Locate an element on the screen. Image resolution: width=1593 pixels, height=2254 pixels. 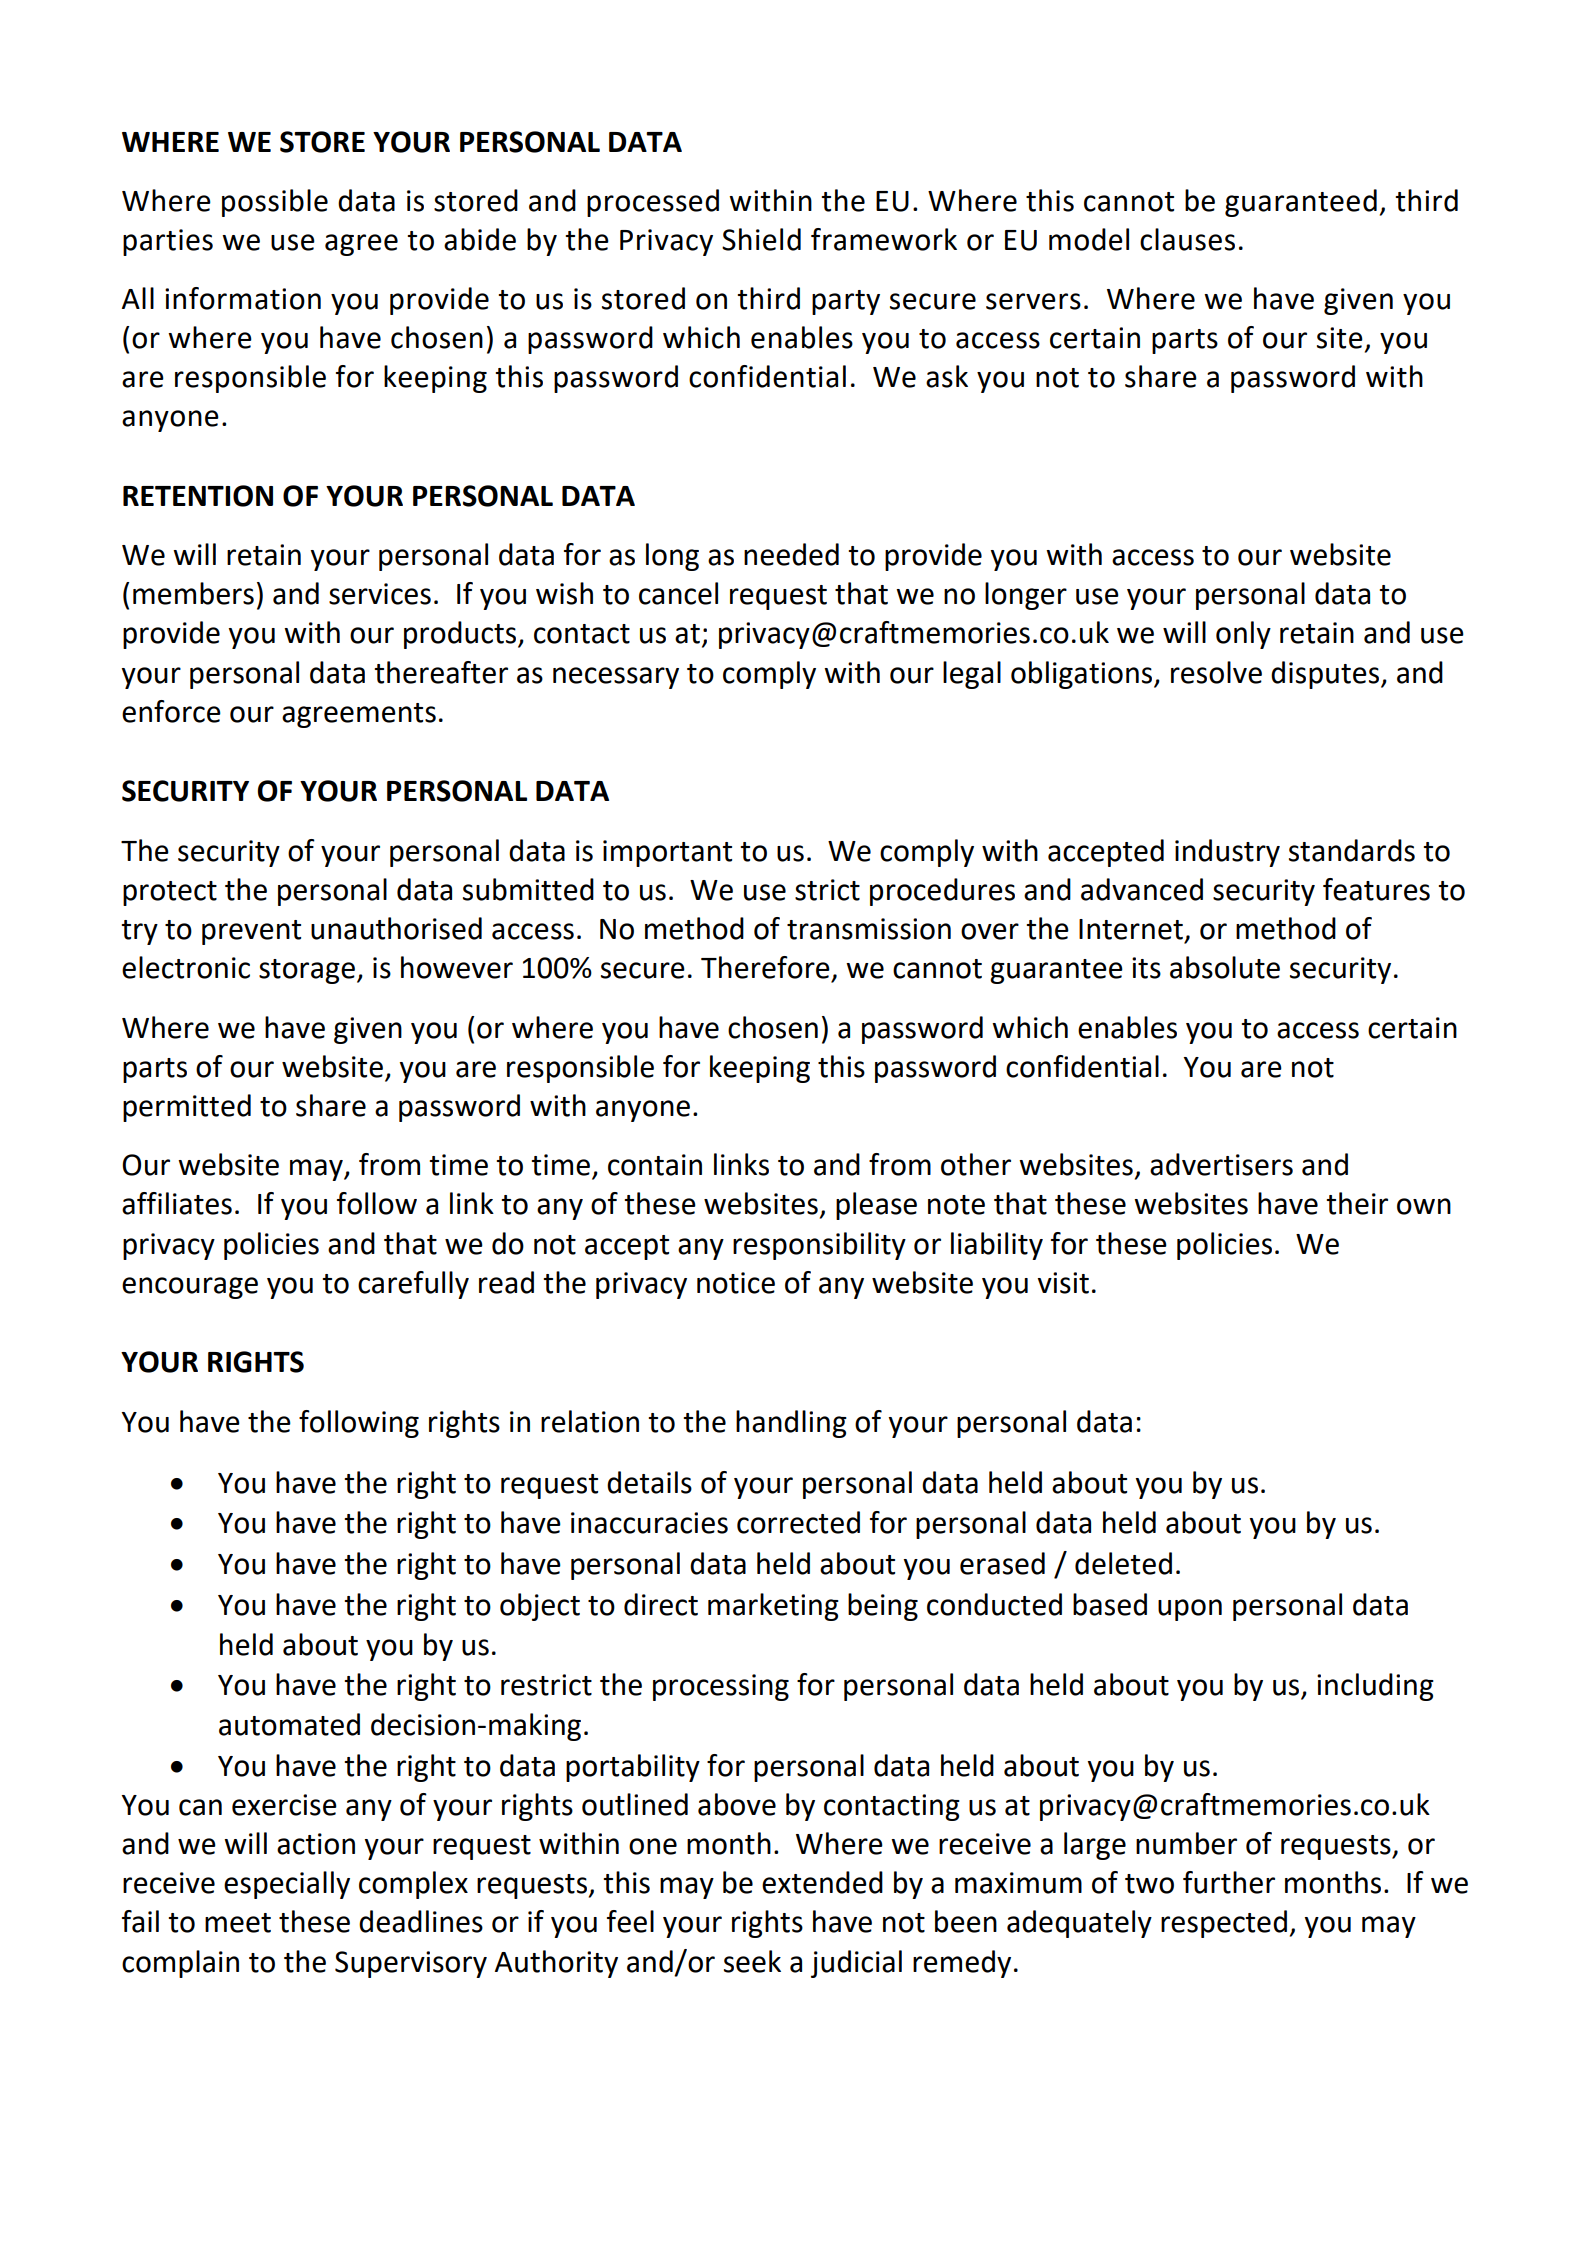
clauses is located at coordinates (1187, 239).
